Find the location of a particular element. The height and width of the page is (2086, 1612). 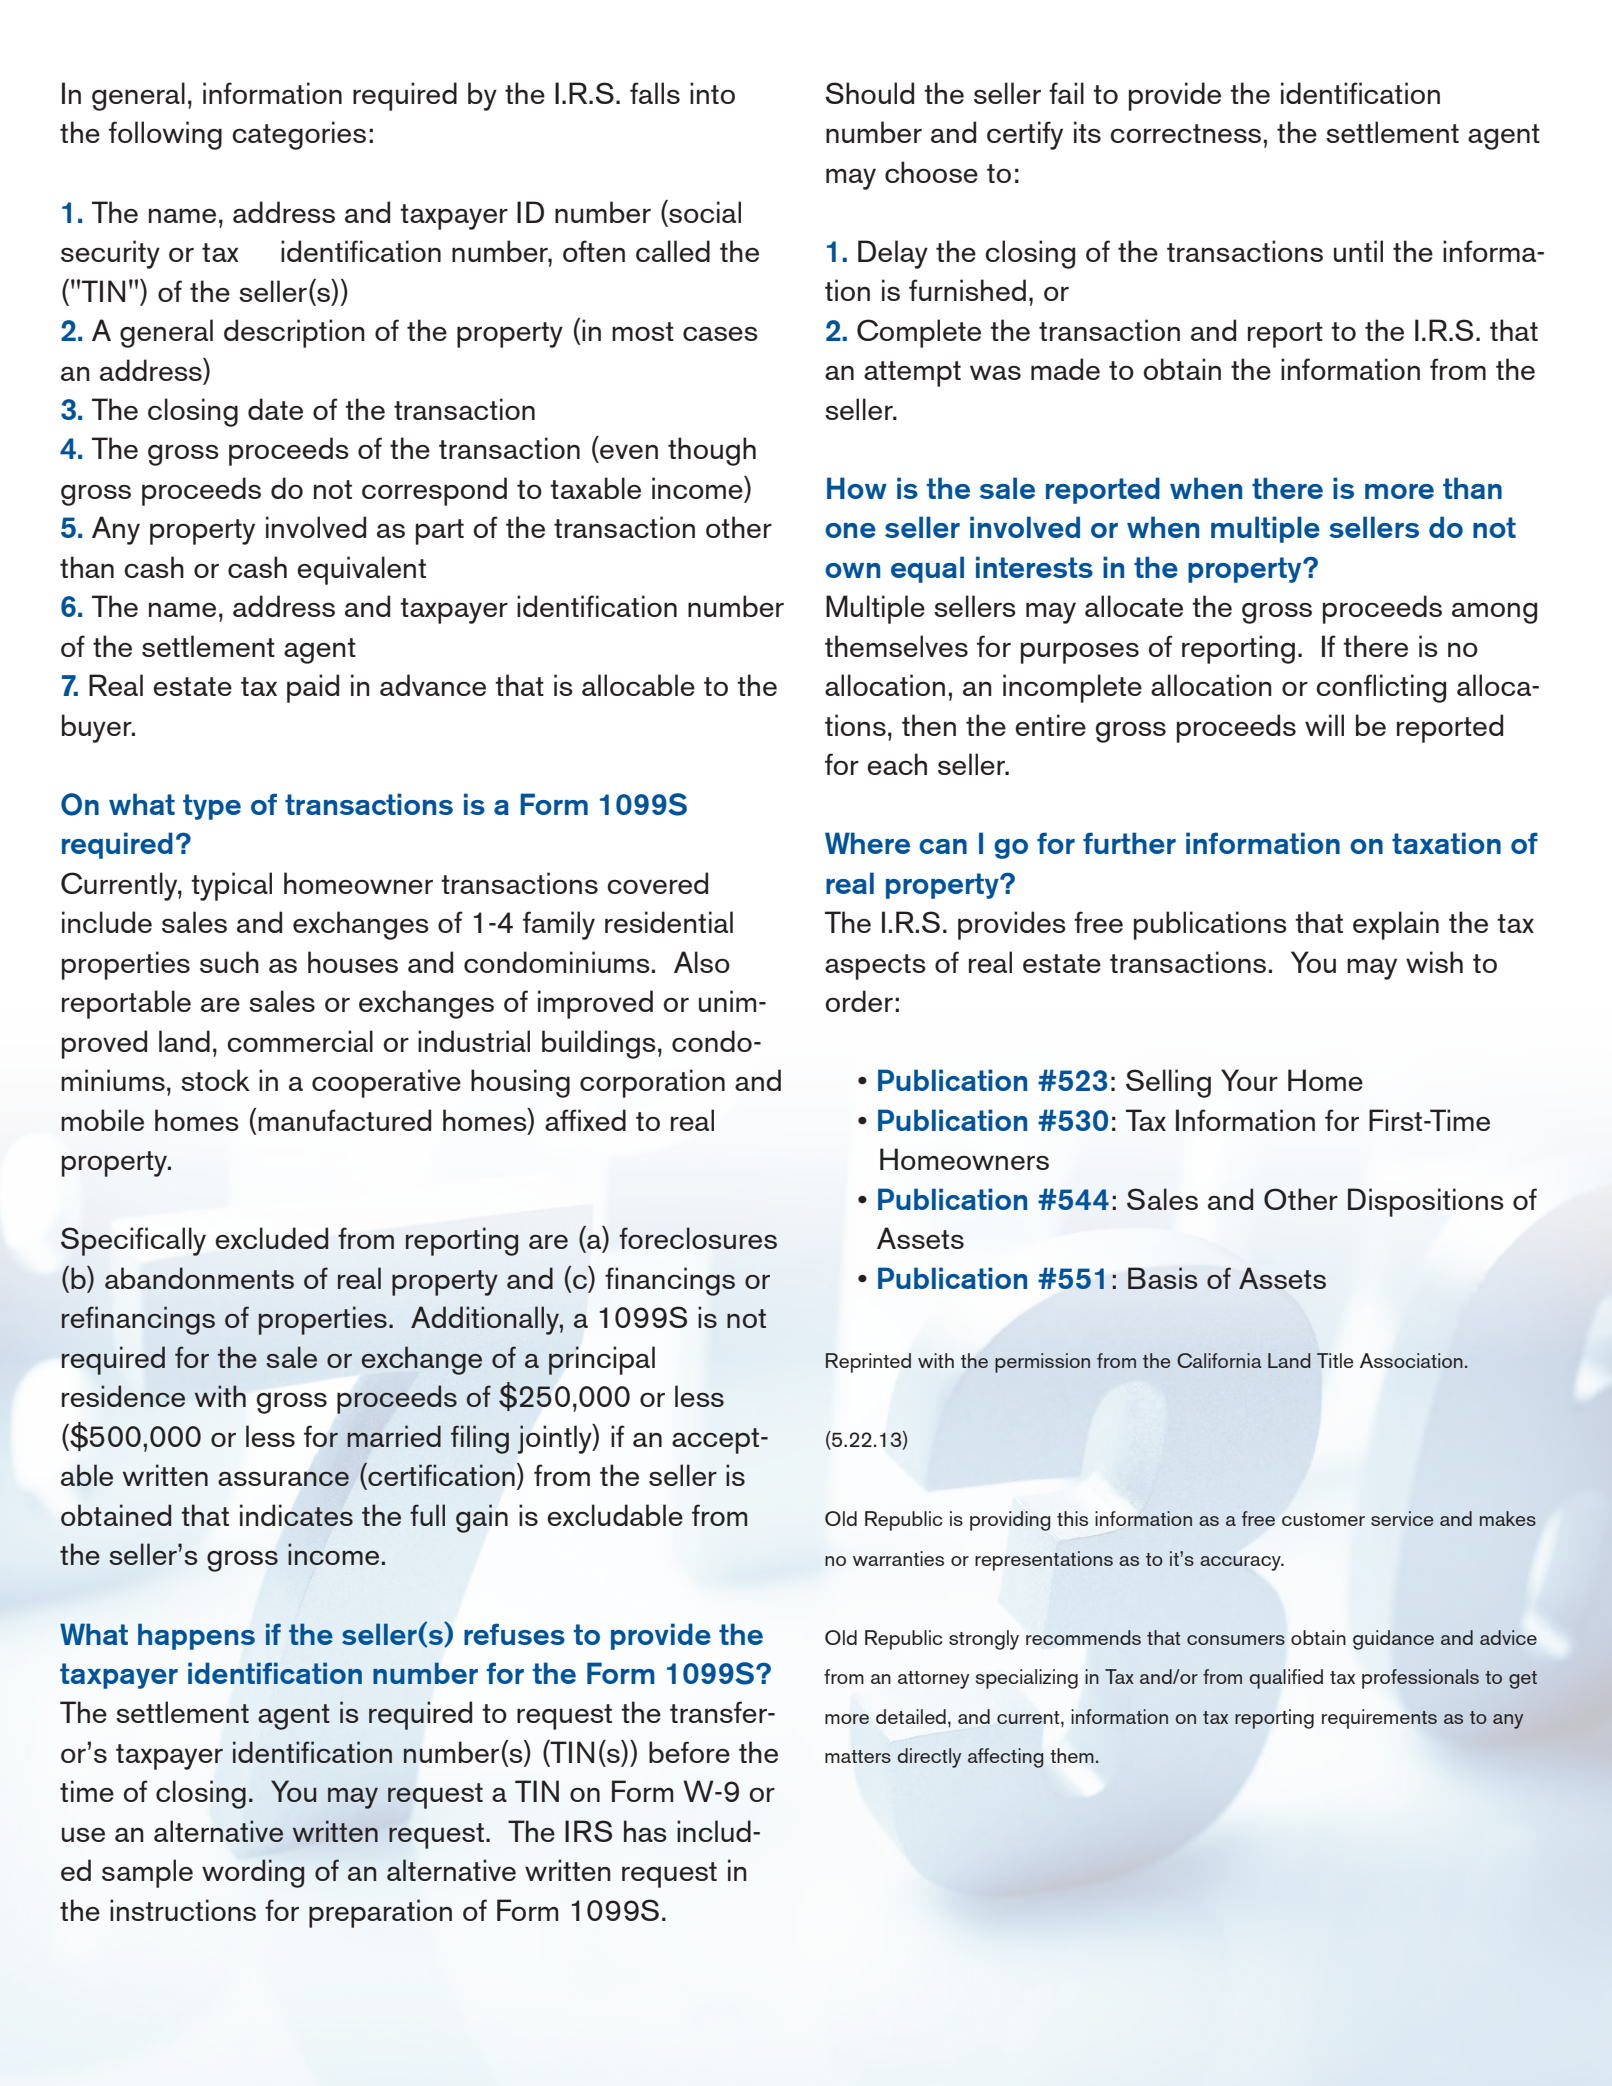

such is located at coordinates (229, 962).
